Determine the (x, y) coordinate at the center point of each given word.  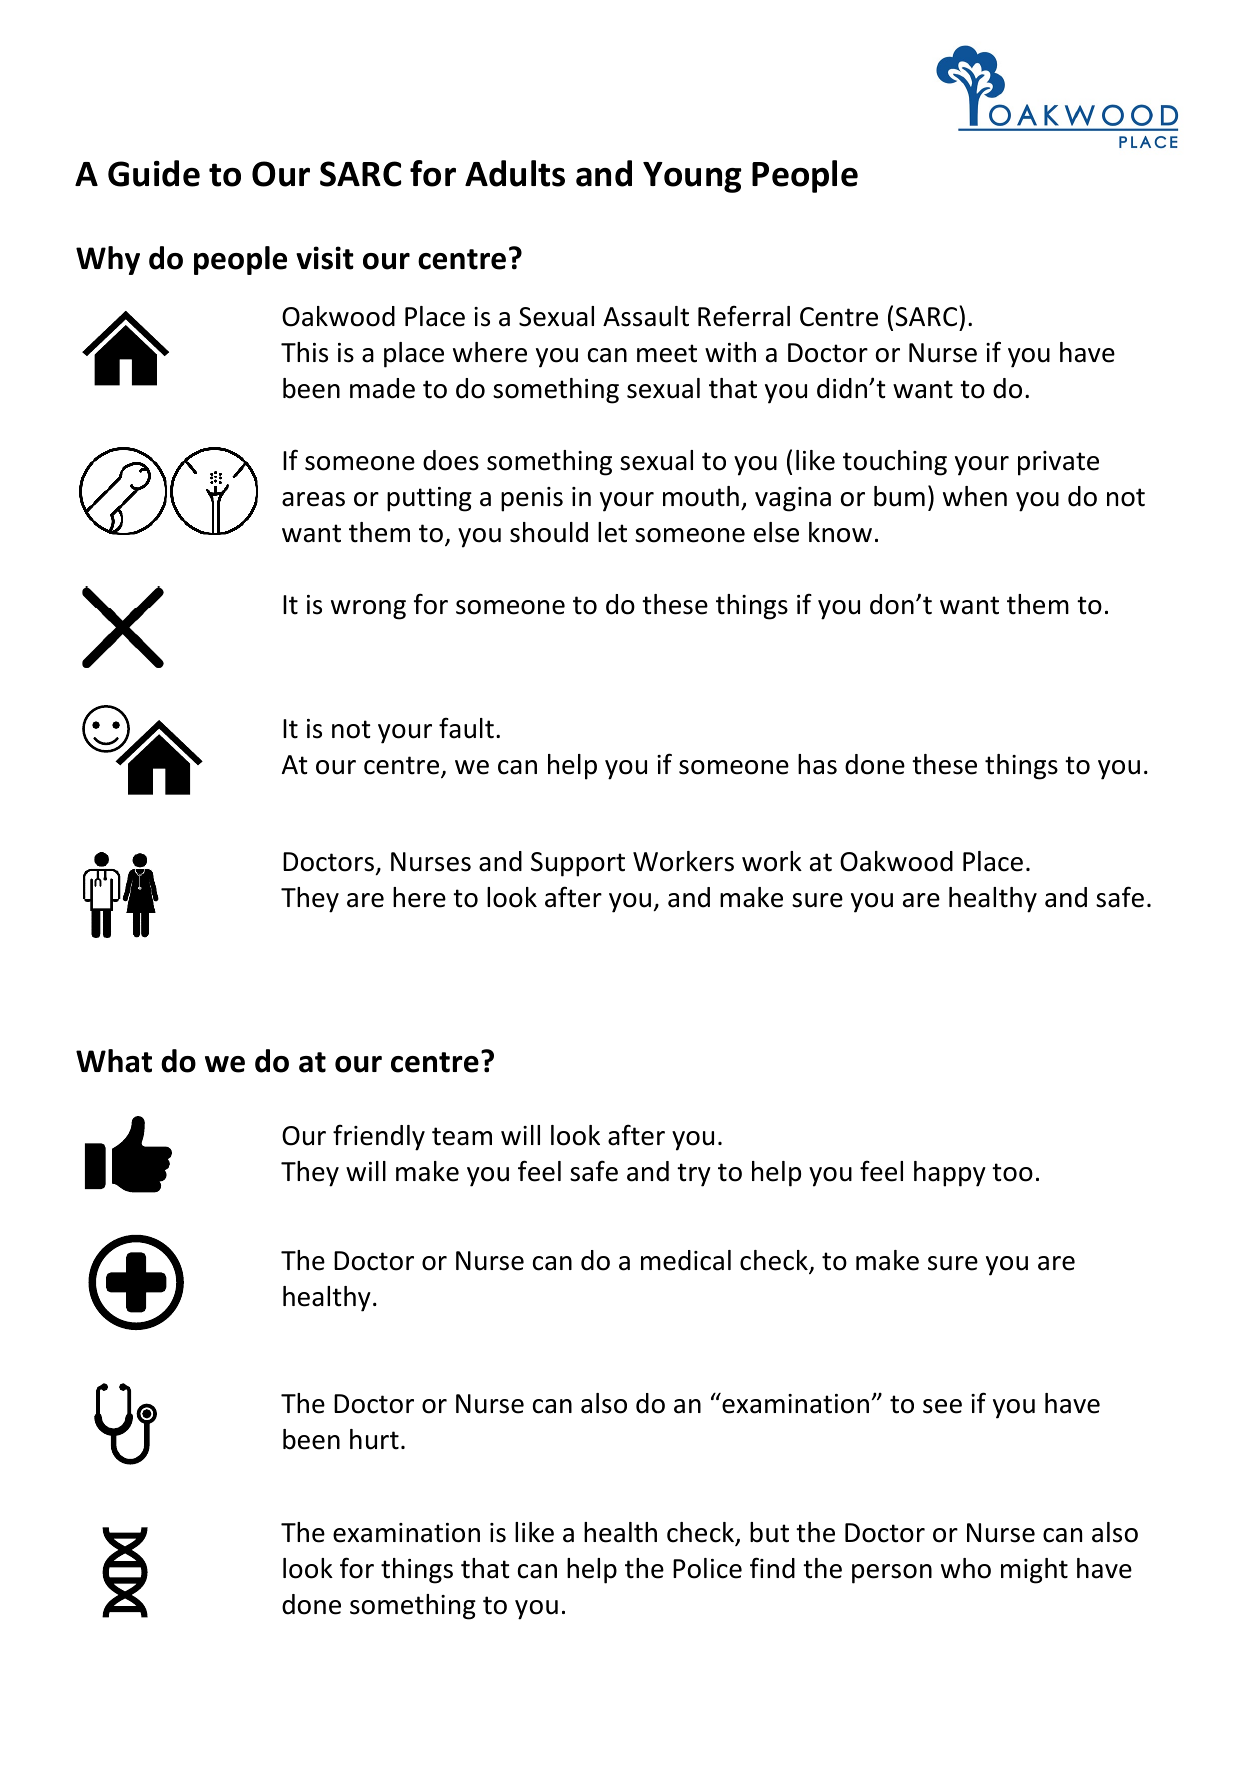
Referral (744, 316)
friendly (379, 1137)
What (114, 1061)
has (817, 764)
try (694, 1175)
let (612, 532)
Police (707, 1568)
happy (950, 1174)
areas (313, 499)
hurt (374, 1439)
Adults (515, 173)
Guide (154, 173)
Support (578, 864)
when (975, 496)
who (966, 1568)
